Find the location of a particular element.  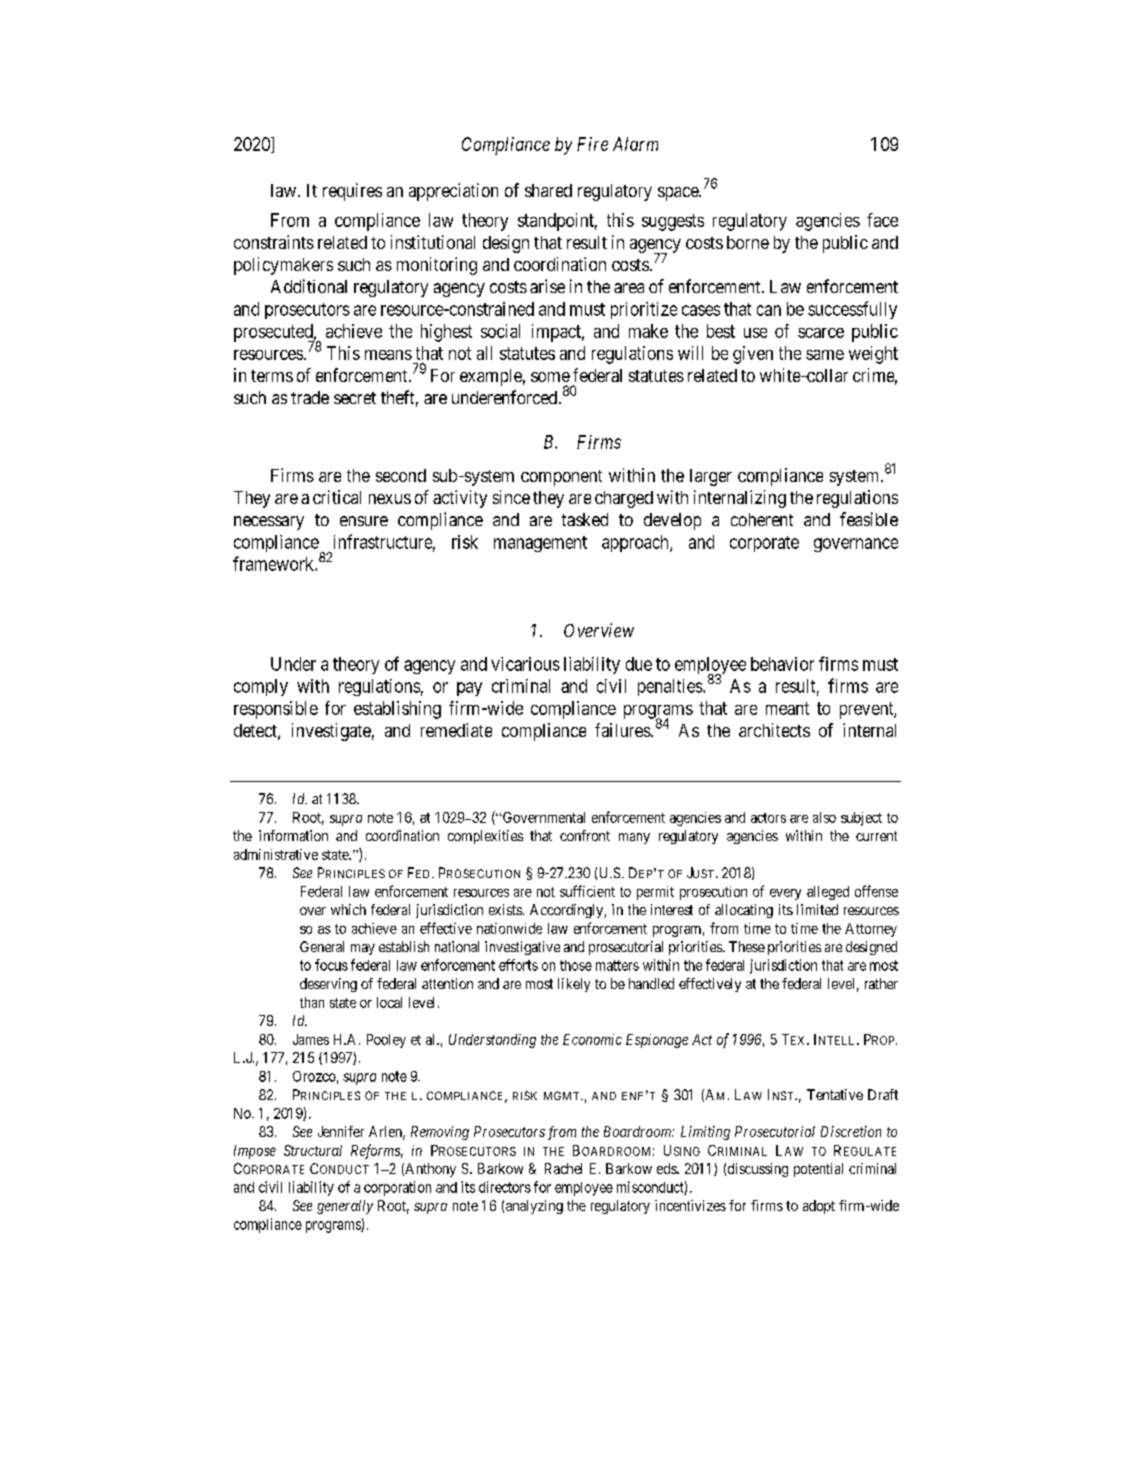

Structural is located at coordinates (313, 1150).
